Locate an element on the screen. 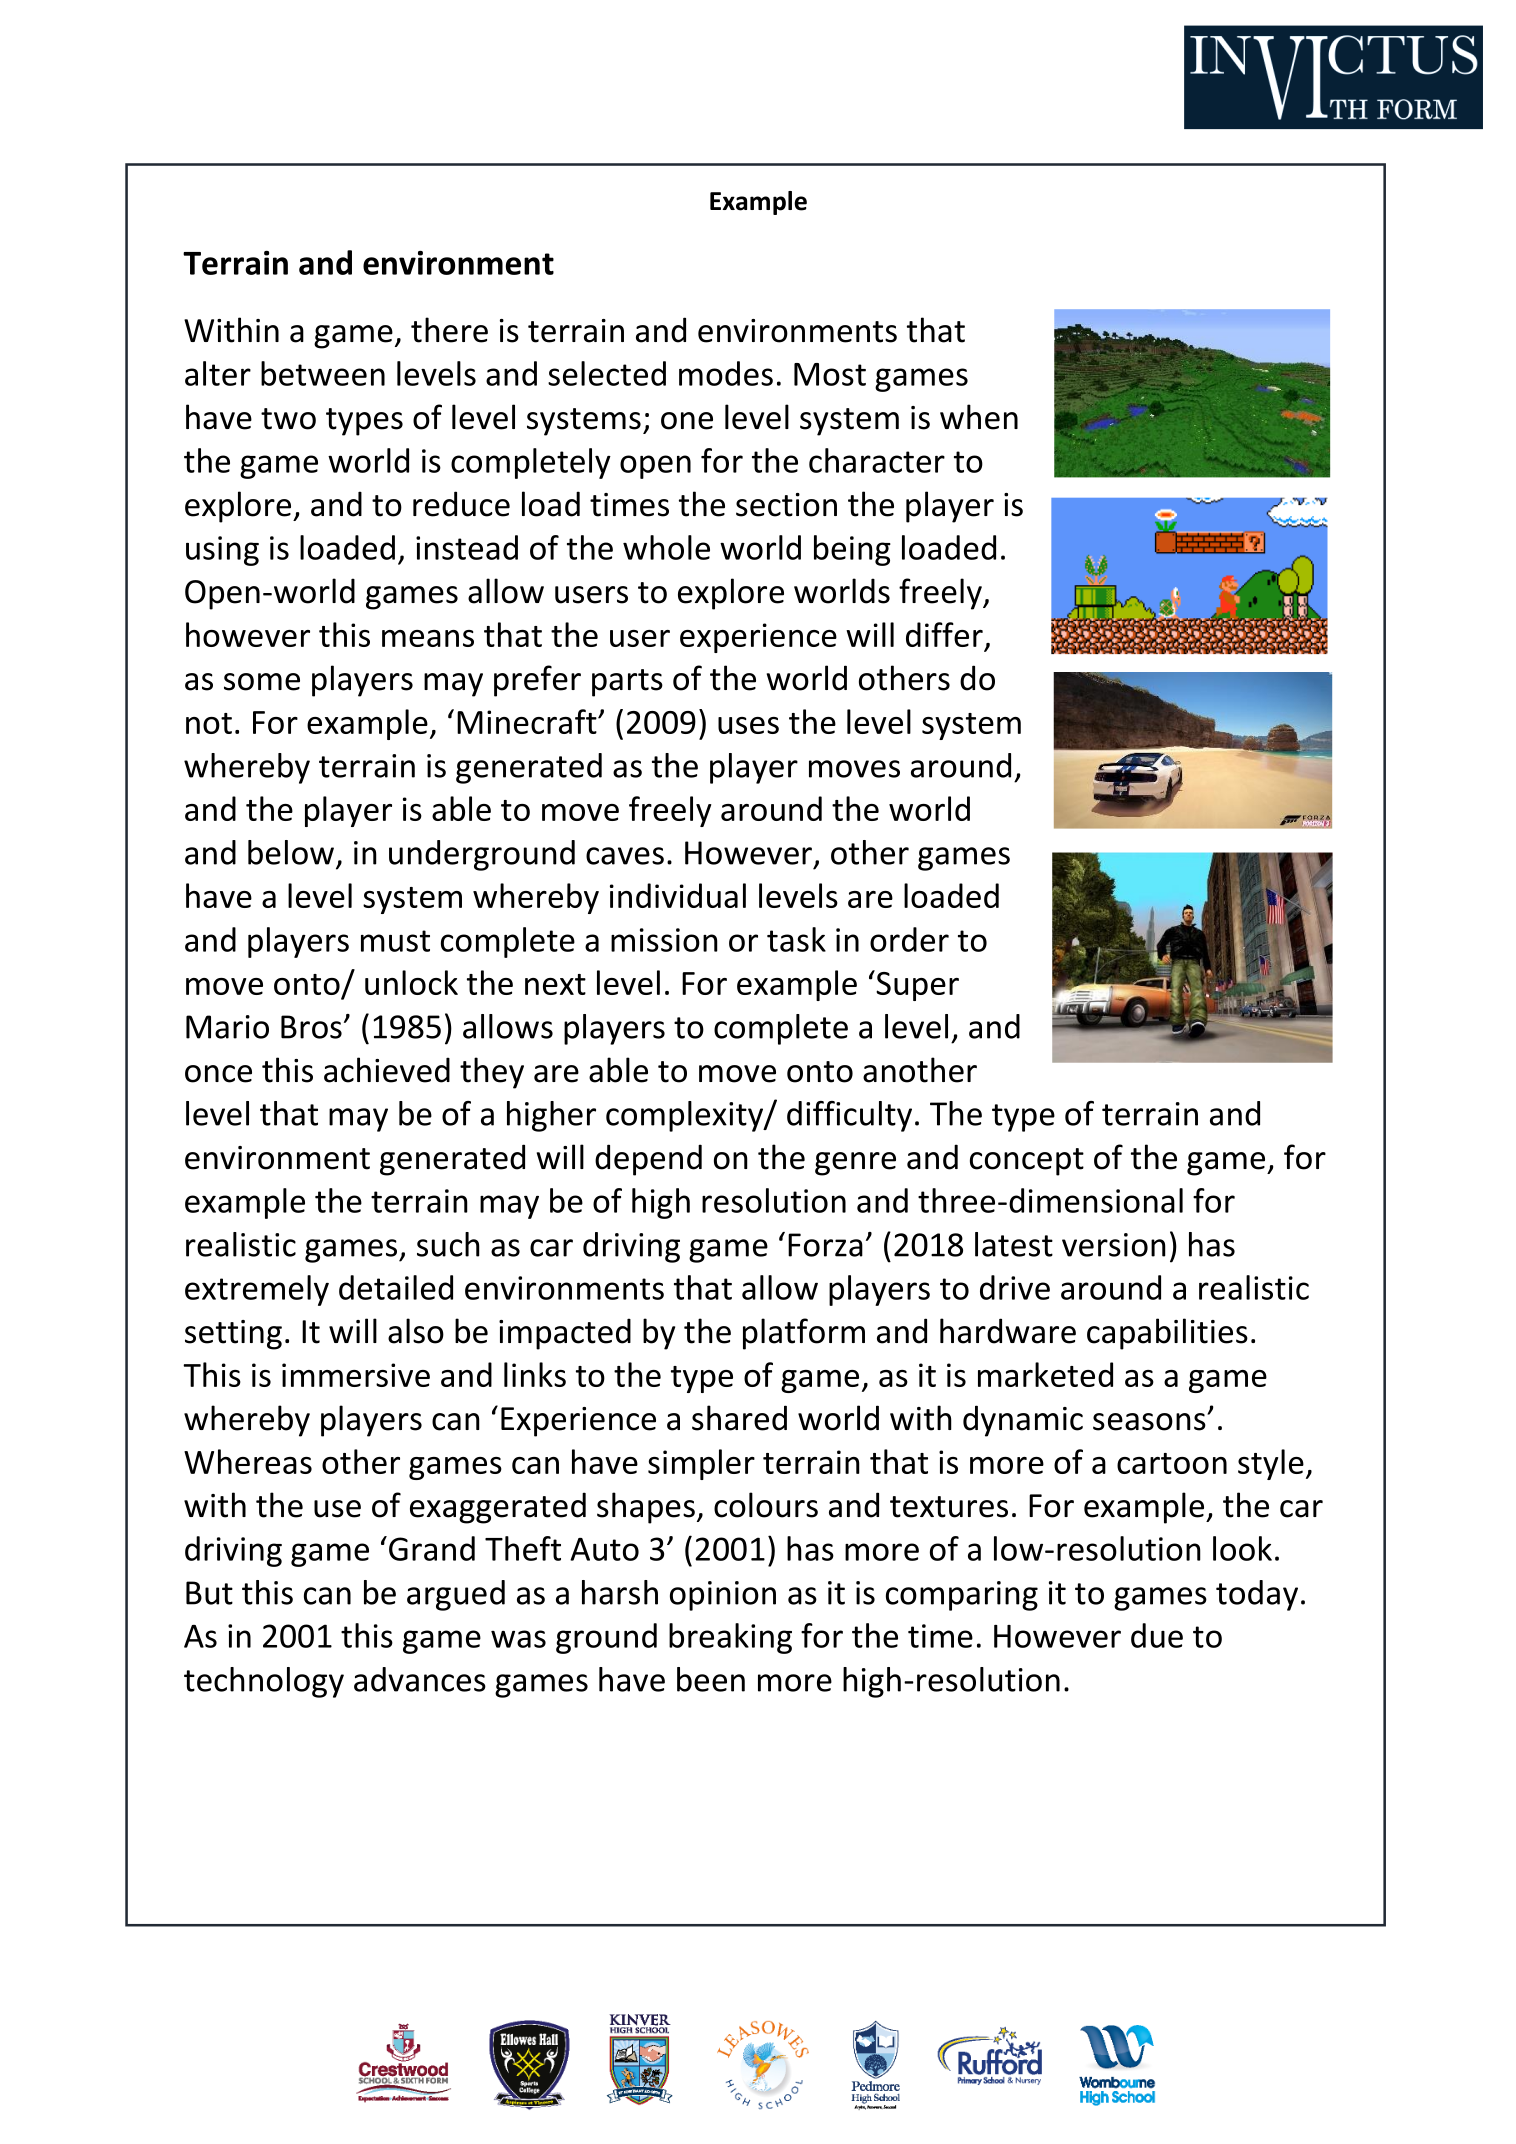  uses is located at coordinates (748, 725).
